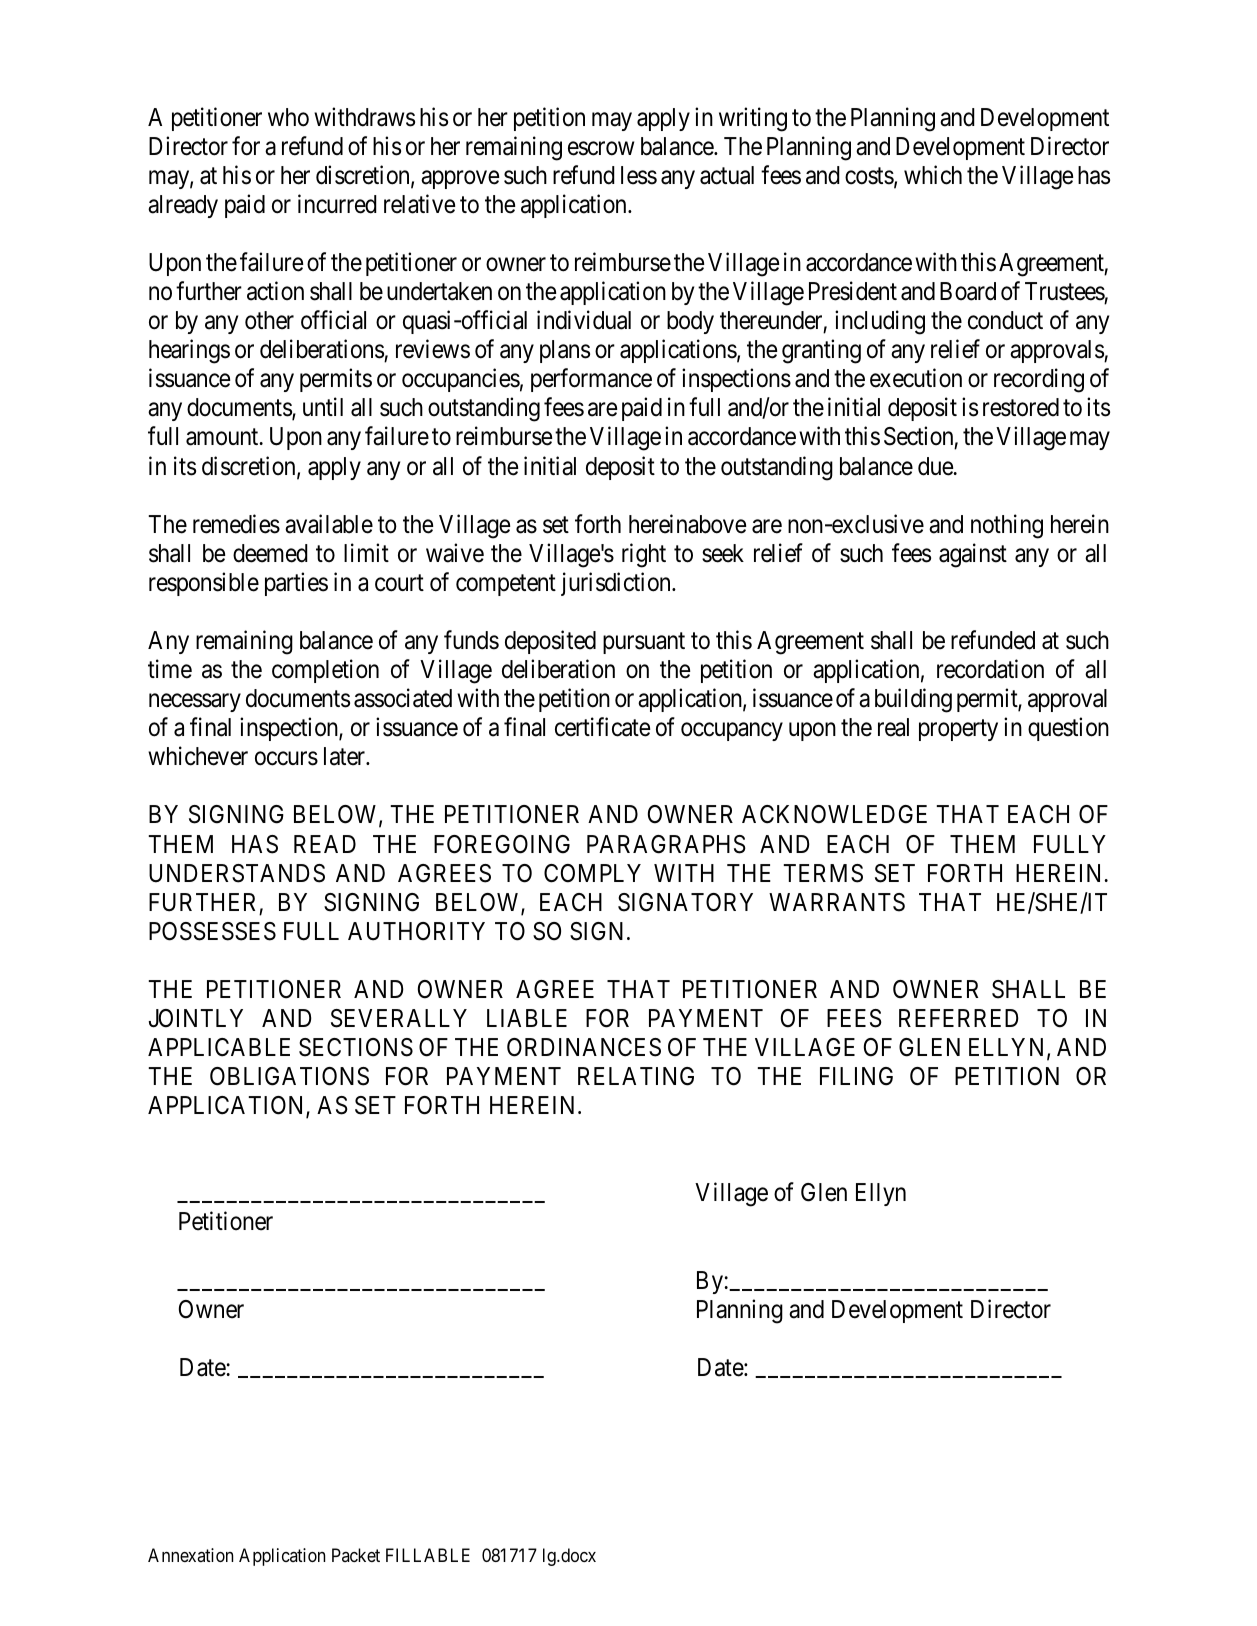 The width and height of the document is (1257, 1626). What do you see at coordinates (237, 873) in the document?
I see `UNDERSTANDS` at bounding box center [237, 873].
